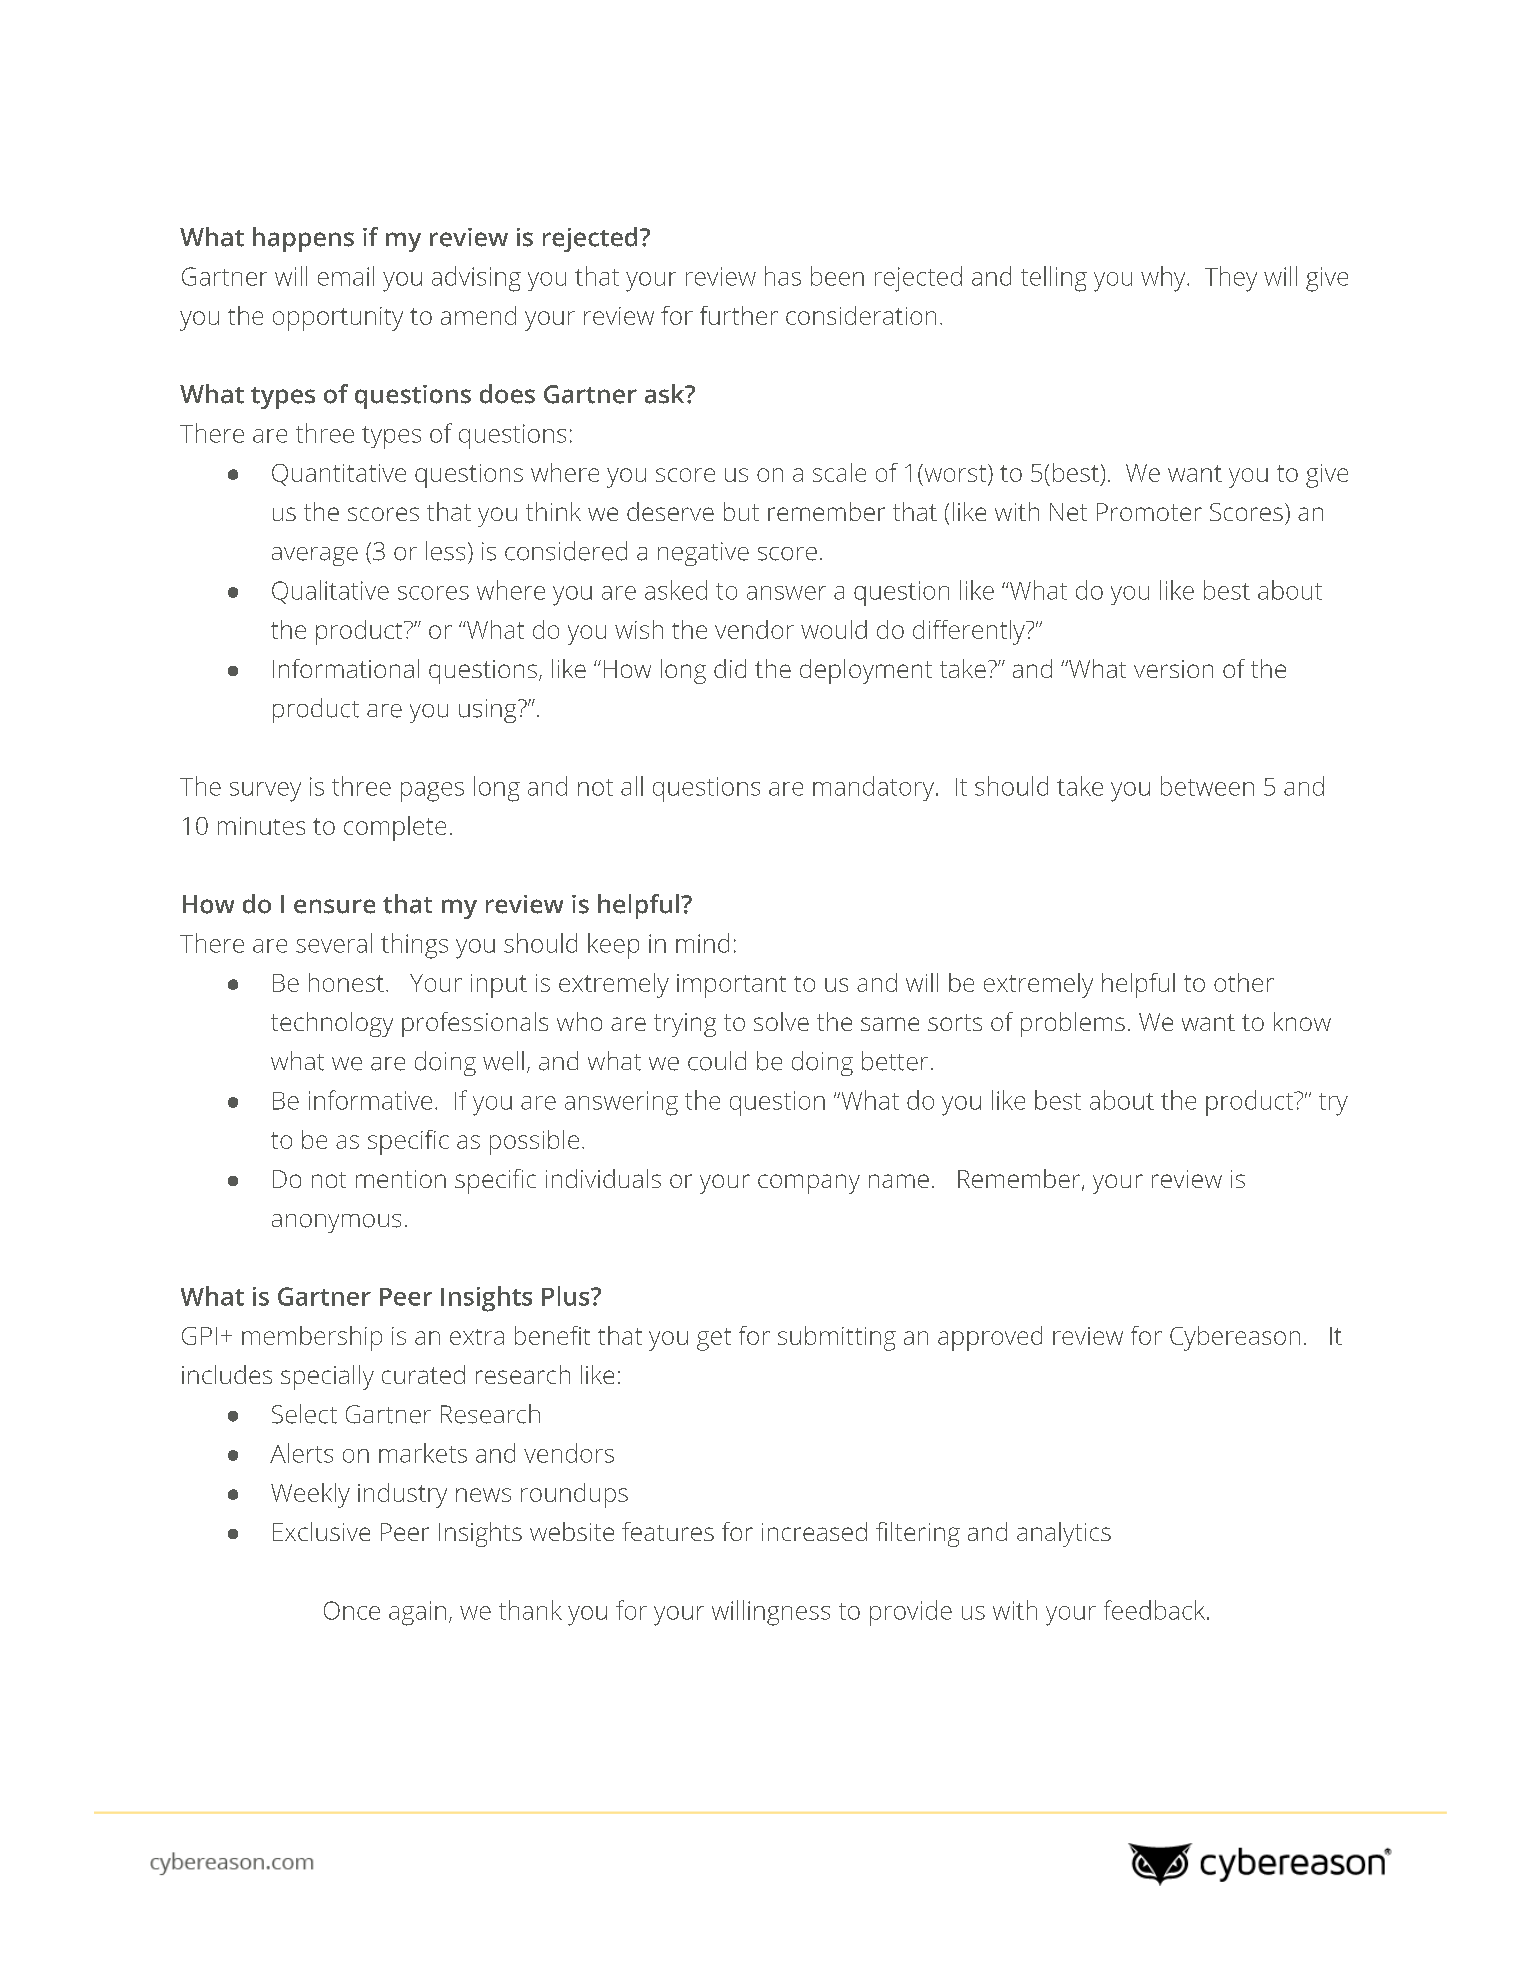  What do you see at coordinates (873, 788) in the screenshot?
I see `mandatory` at bounding box center [873, 788].
